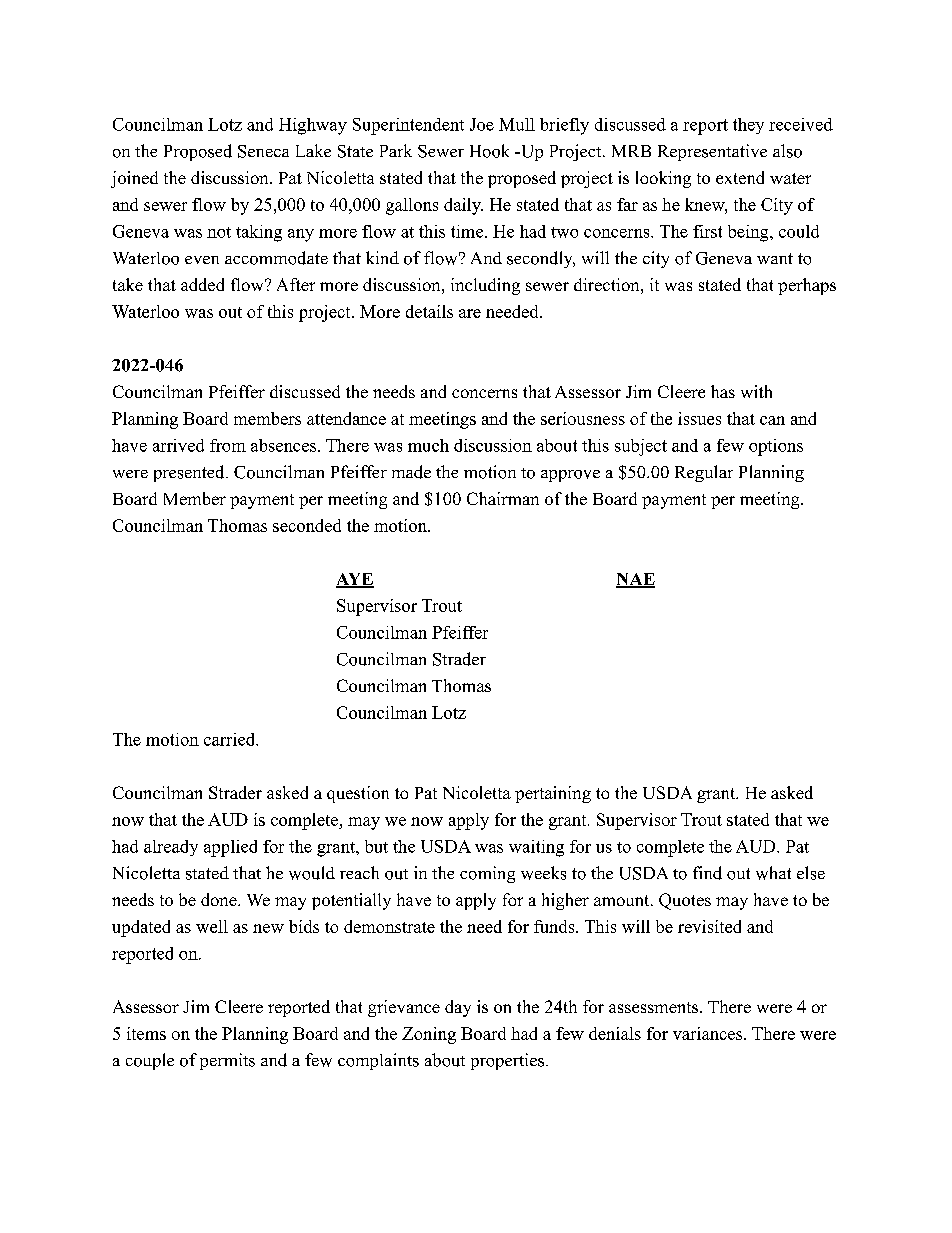  I want to click on Representative, so click(712, 152).
